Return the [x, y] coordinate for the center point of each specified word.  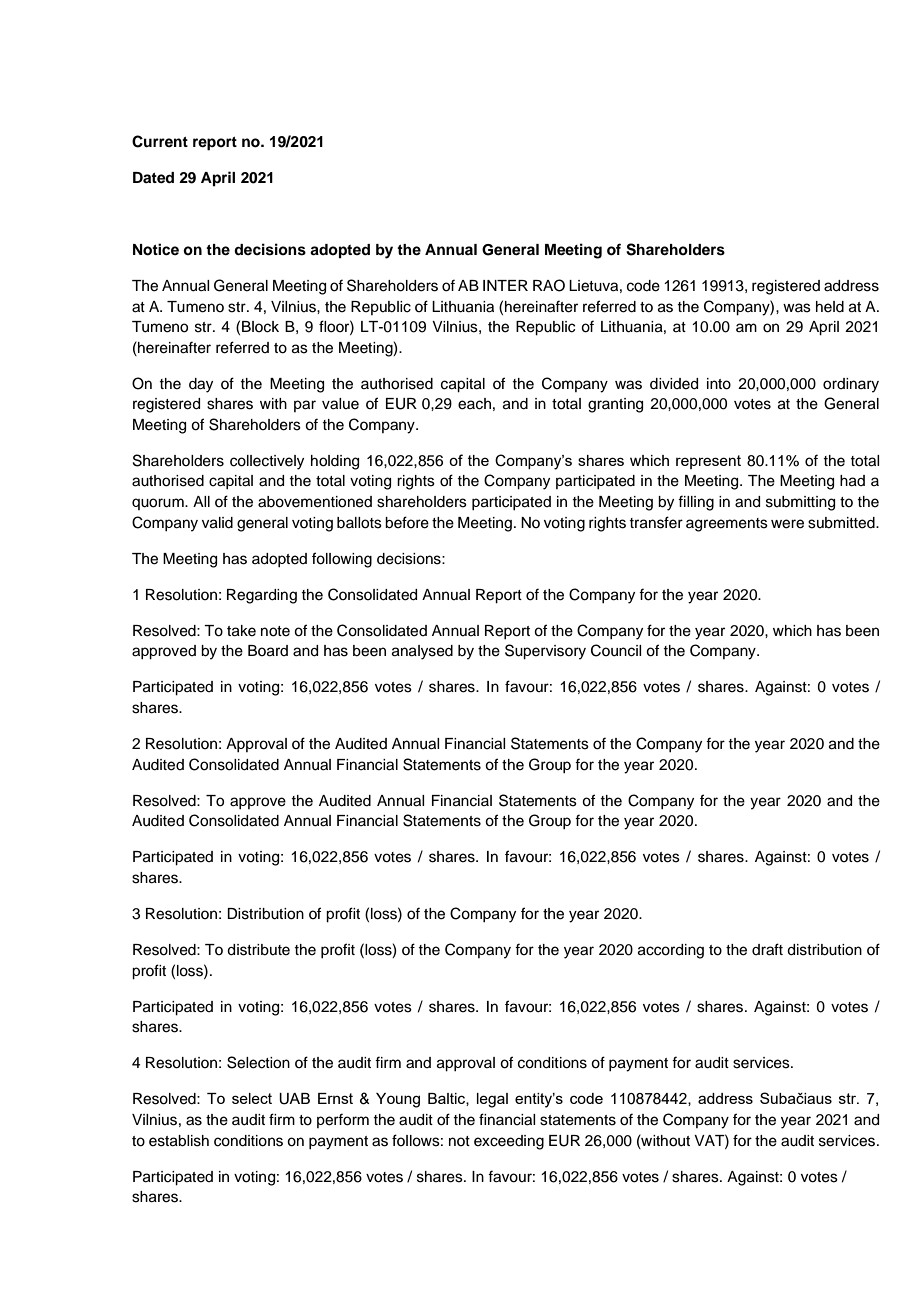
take [241, 631]
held [830, 307]
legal [492, 1100]
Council [616, 650]
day [201, 385]
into [719, 384]
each [474, 404]
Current [160, 141]
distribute [258, 950]
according [671, 951]
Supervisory [545, 652]
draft [767, 949]
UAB [294, 1099]
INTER [505, 285]
